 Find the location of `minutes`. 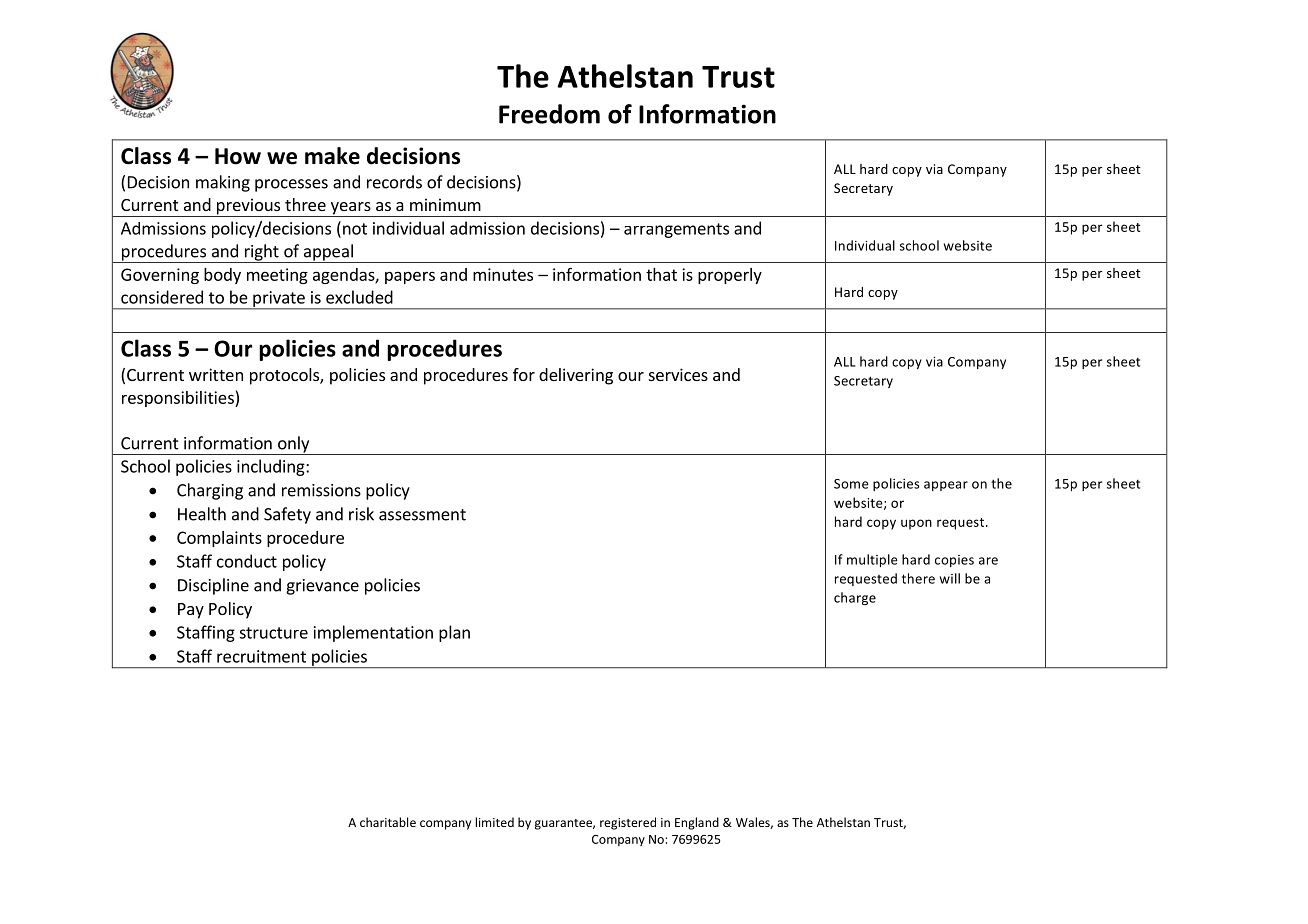

minutes is located at coordinates (503, 274).
